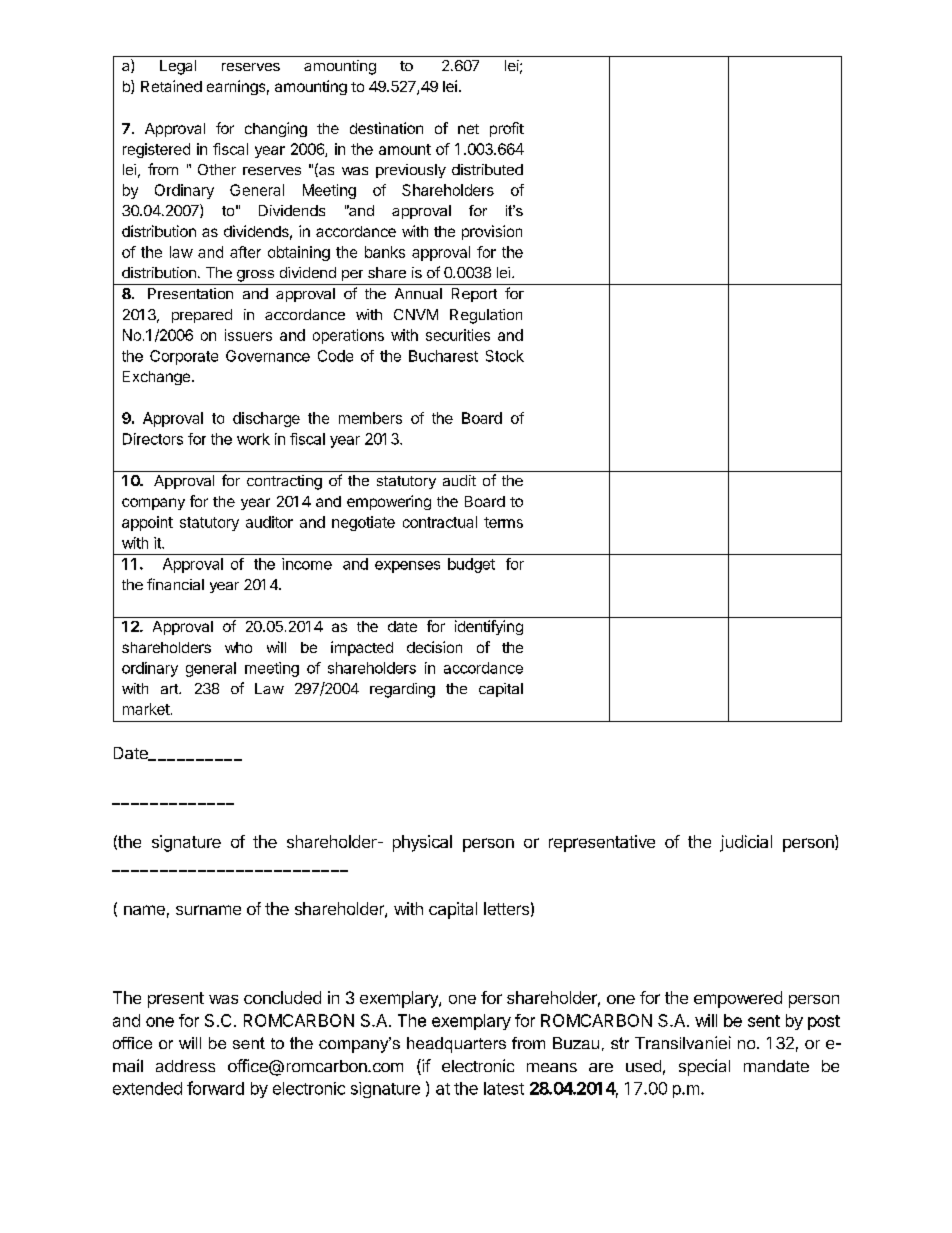 This screenshot has height=1233, width=952. What do you see at coordinates (471, 565) in the screenshot?
I see `budget` at bounding box center [471, 565].
